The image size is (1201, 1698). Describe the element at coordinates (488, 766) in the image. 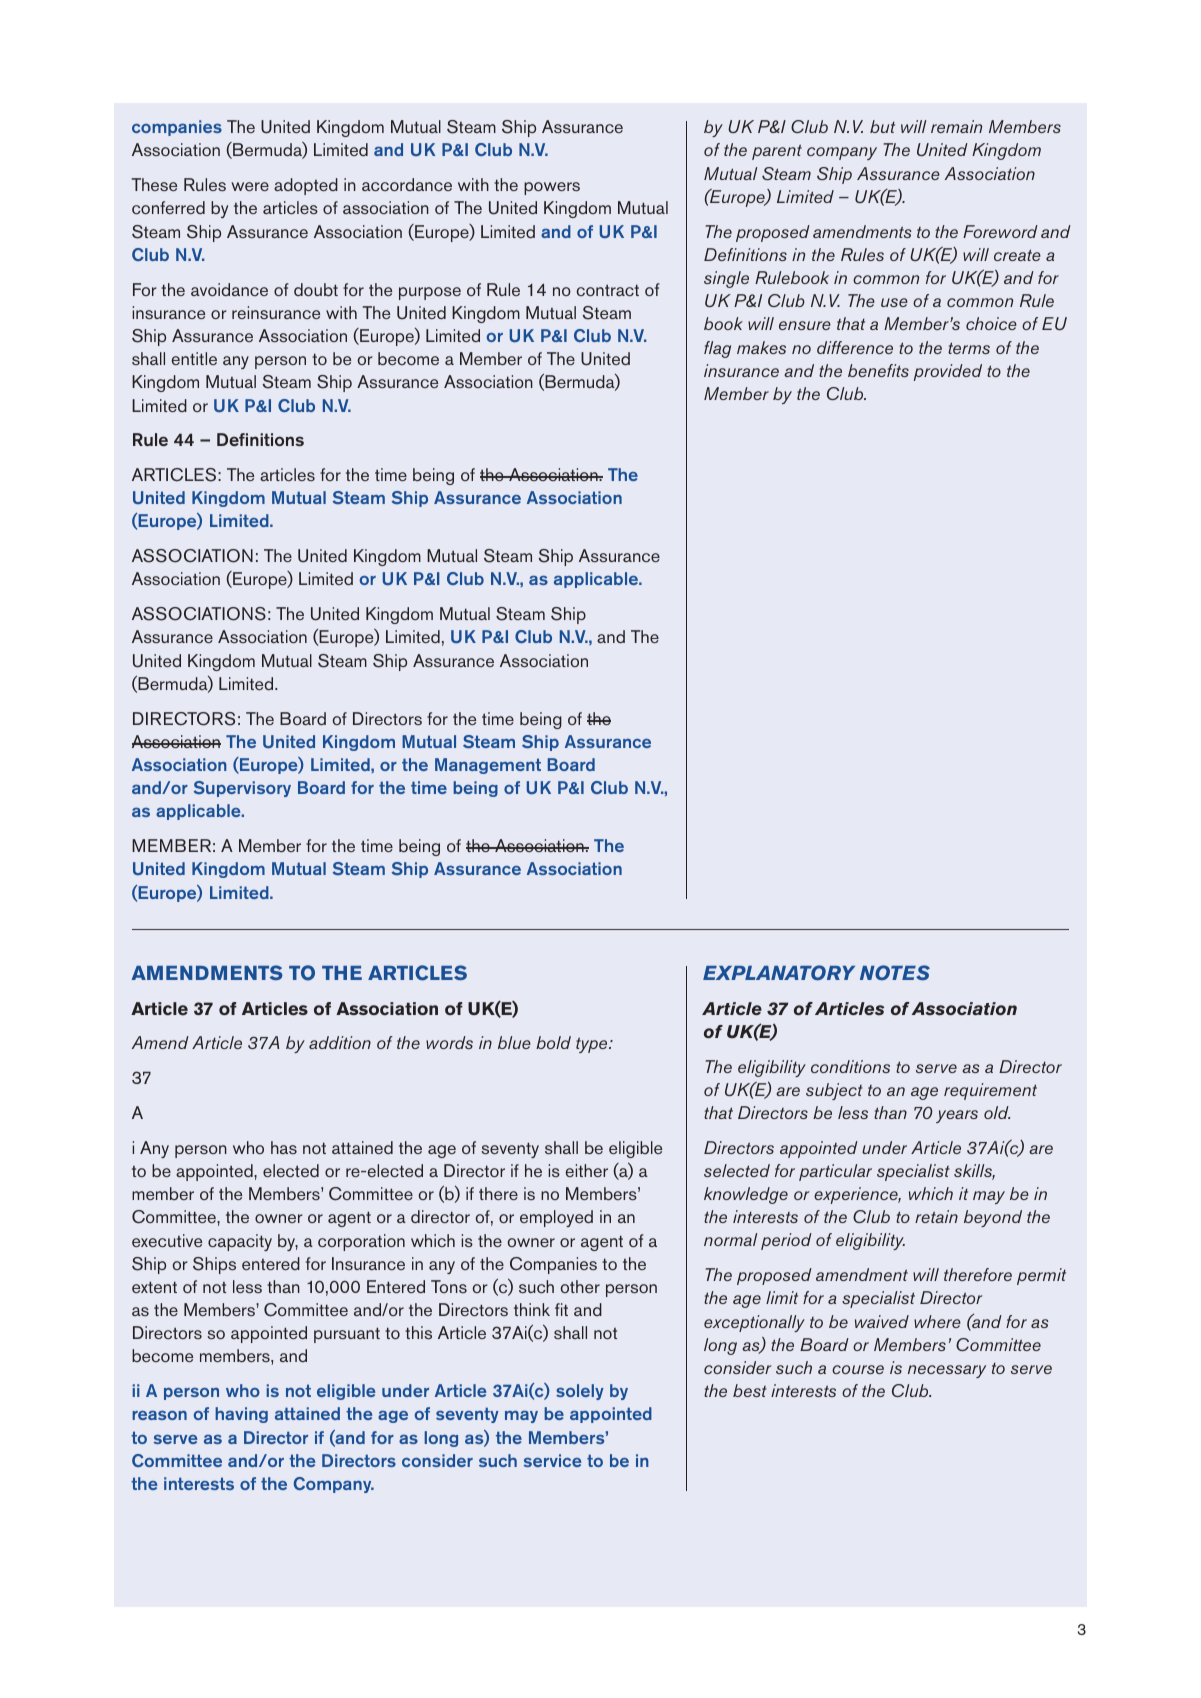

I see `Management` at that location.
